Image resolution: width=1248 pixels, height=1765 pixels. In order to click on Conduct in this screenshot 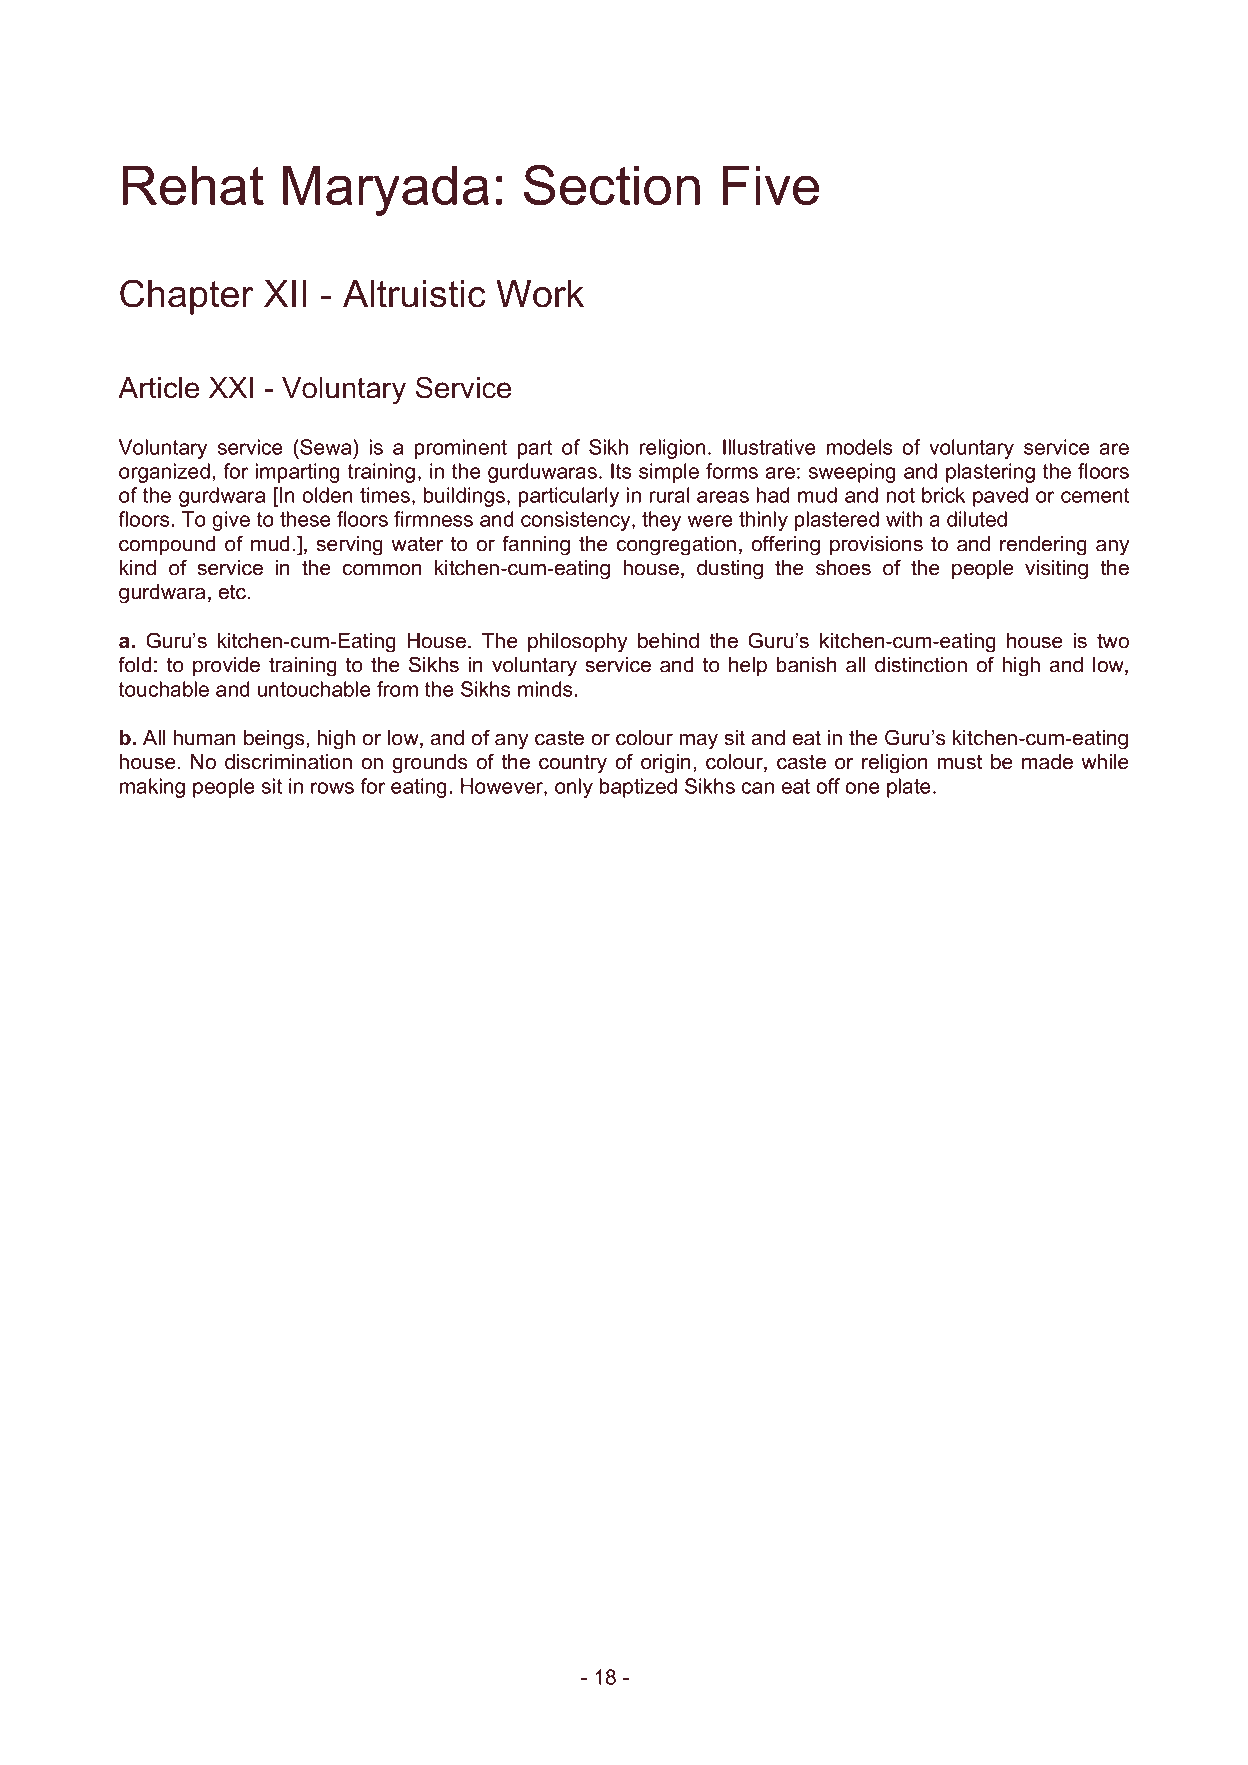, I will do `click(927, 87)`.
